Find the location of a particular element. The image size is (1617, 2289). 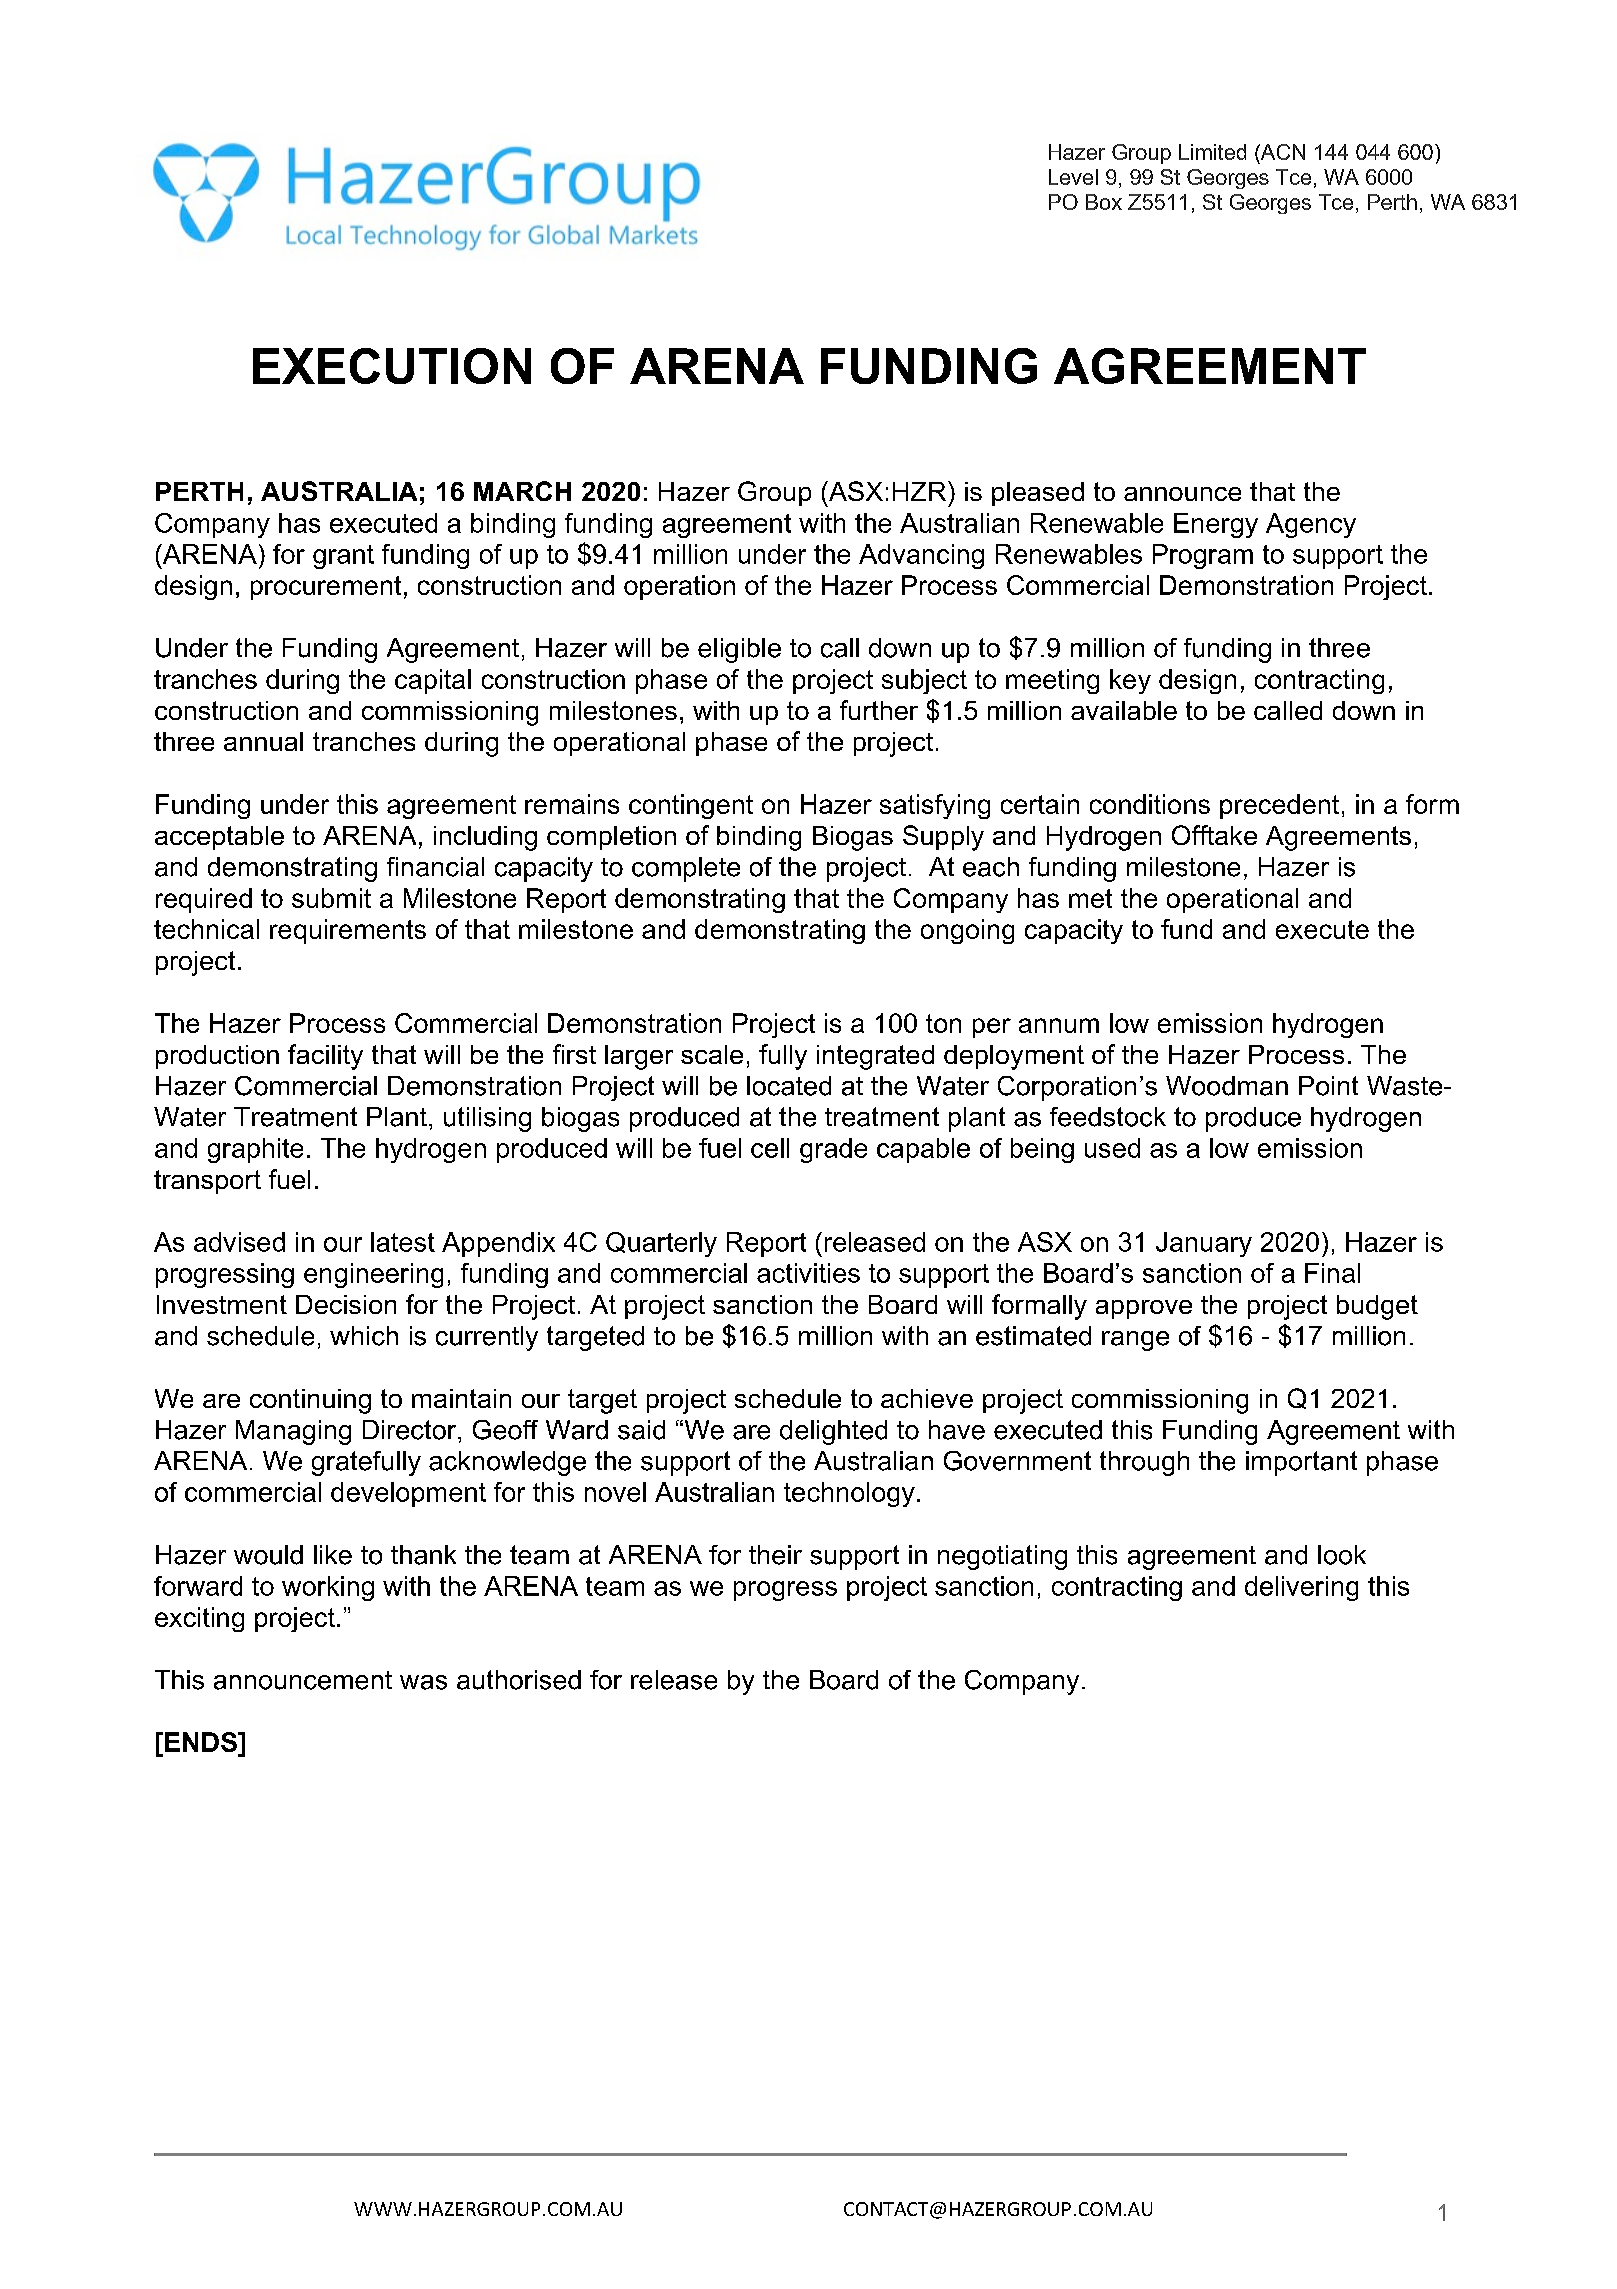

Level is located at coordinates (1073, 177).
